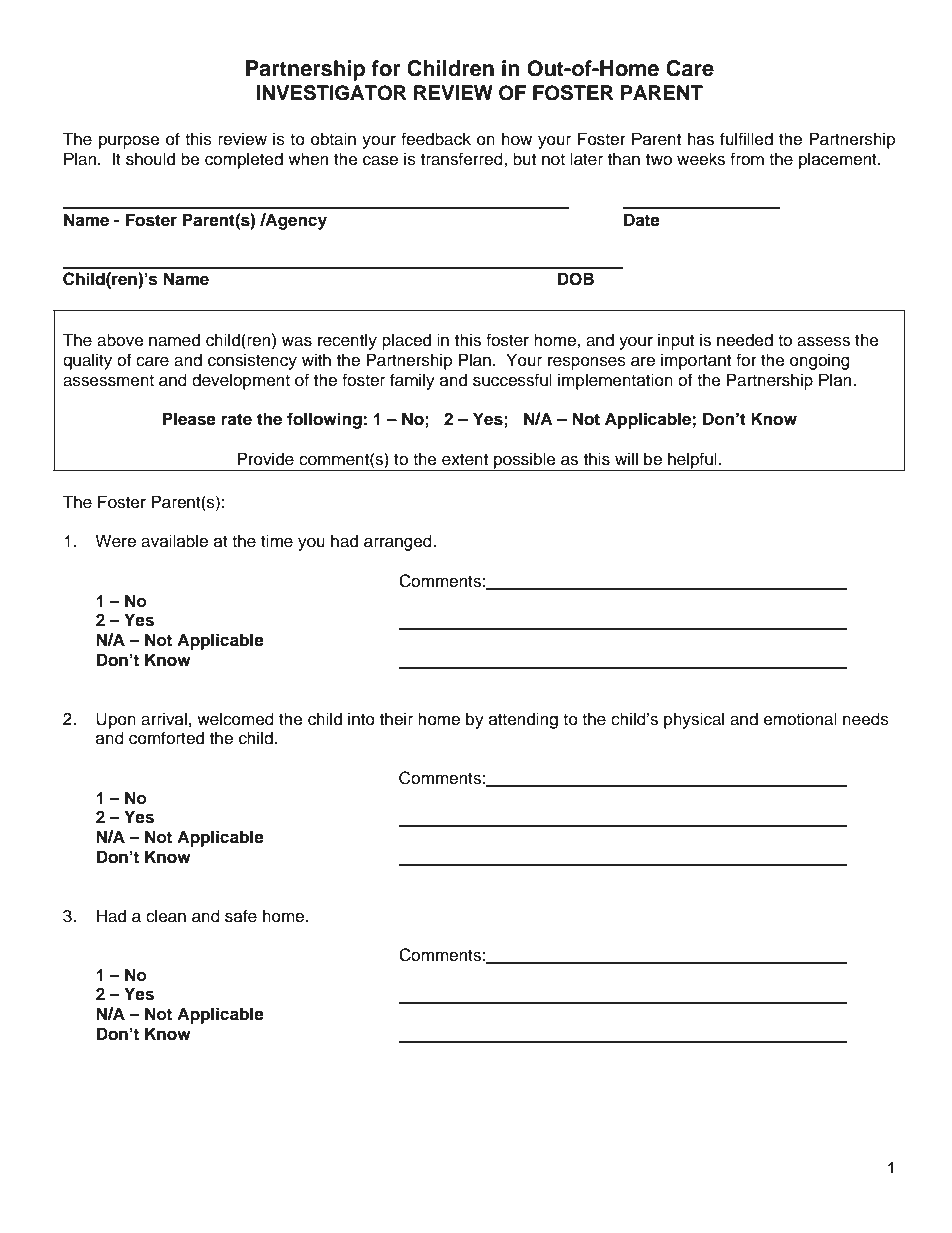  I want to click on how, so click(517, 139).
